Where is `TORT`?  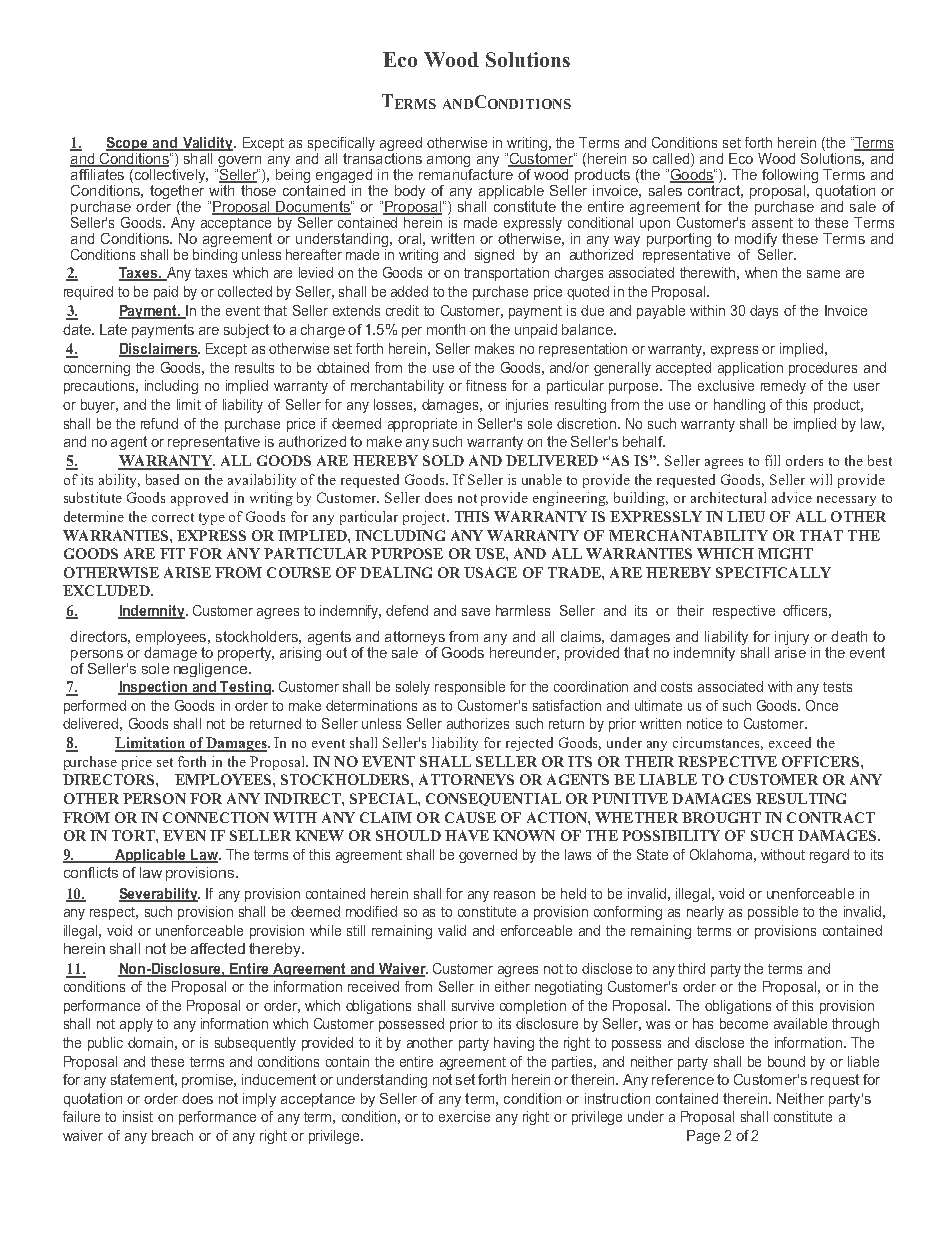
TORT is located at coordinates (134, 835).
